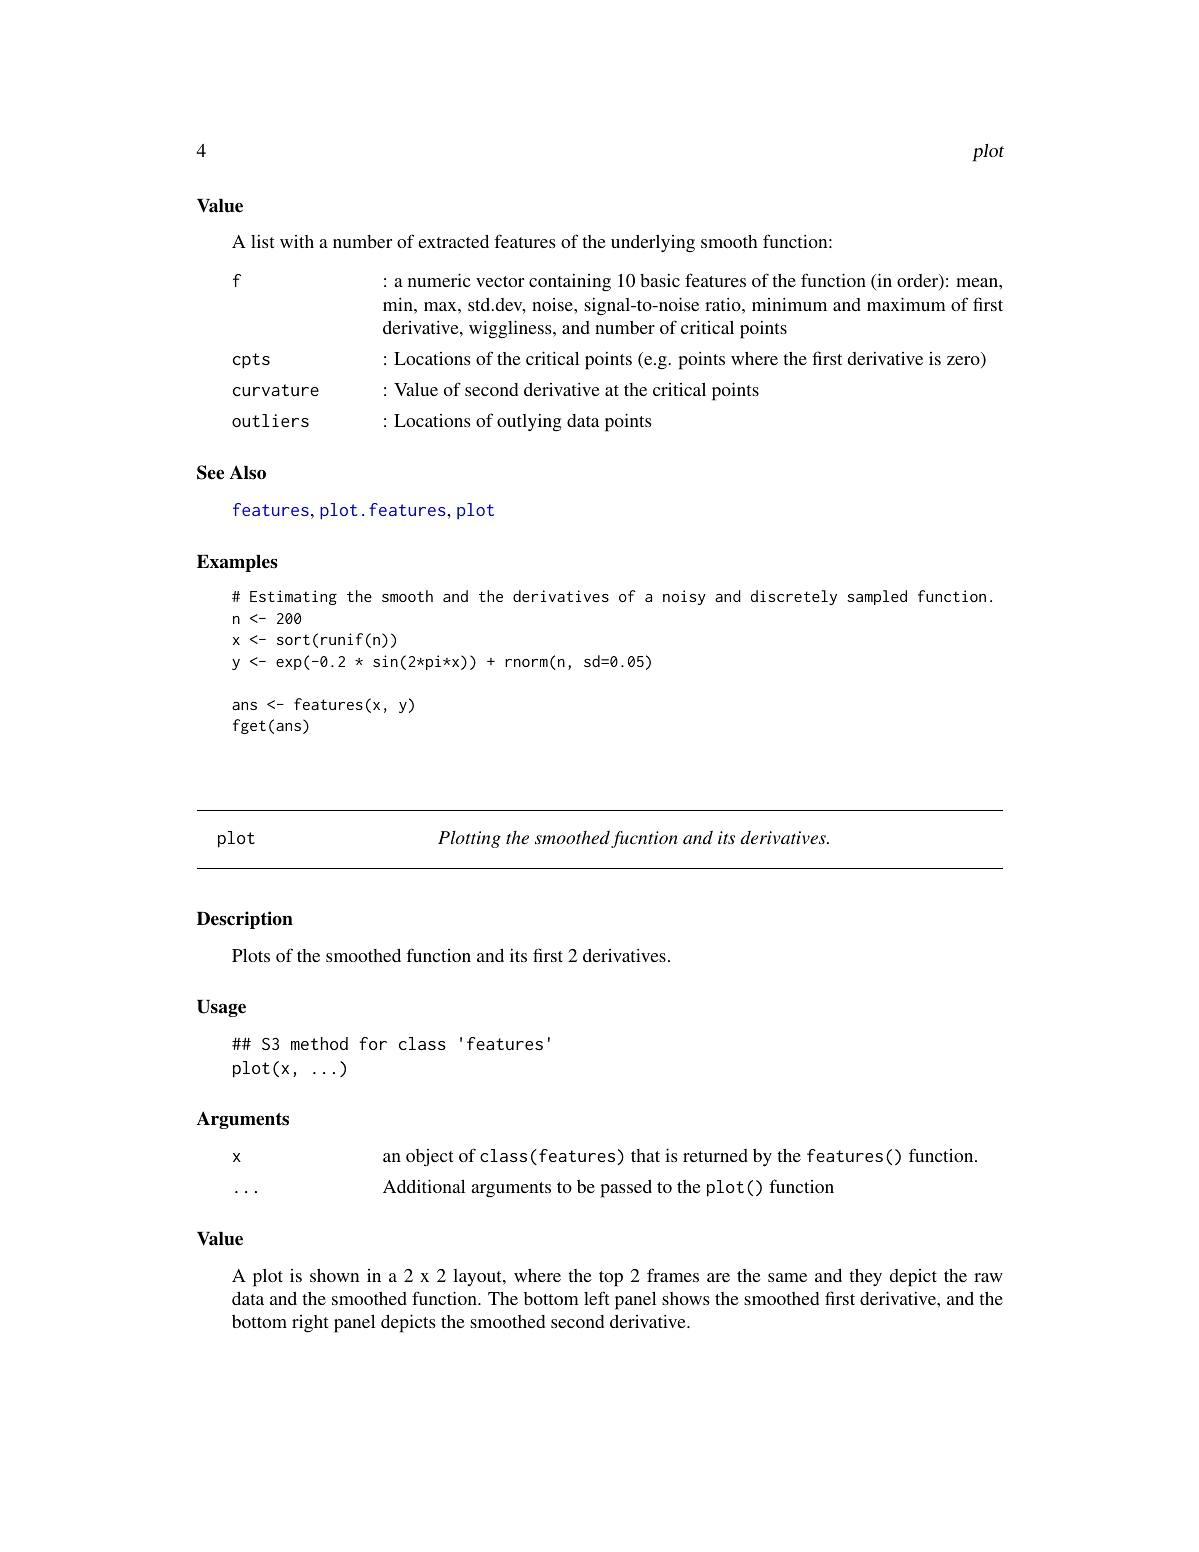 This document has height=1552, width=1199. What do you see at coordinates (334, 1275) in the document?
I see `shown` at bounding box center [334, 1275].
